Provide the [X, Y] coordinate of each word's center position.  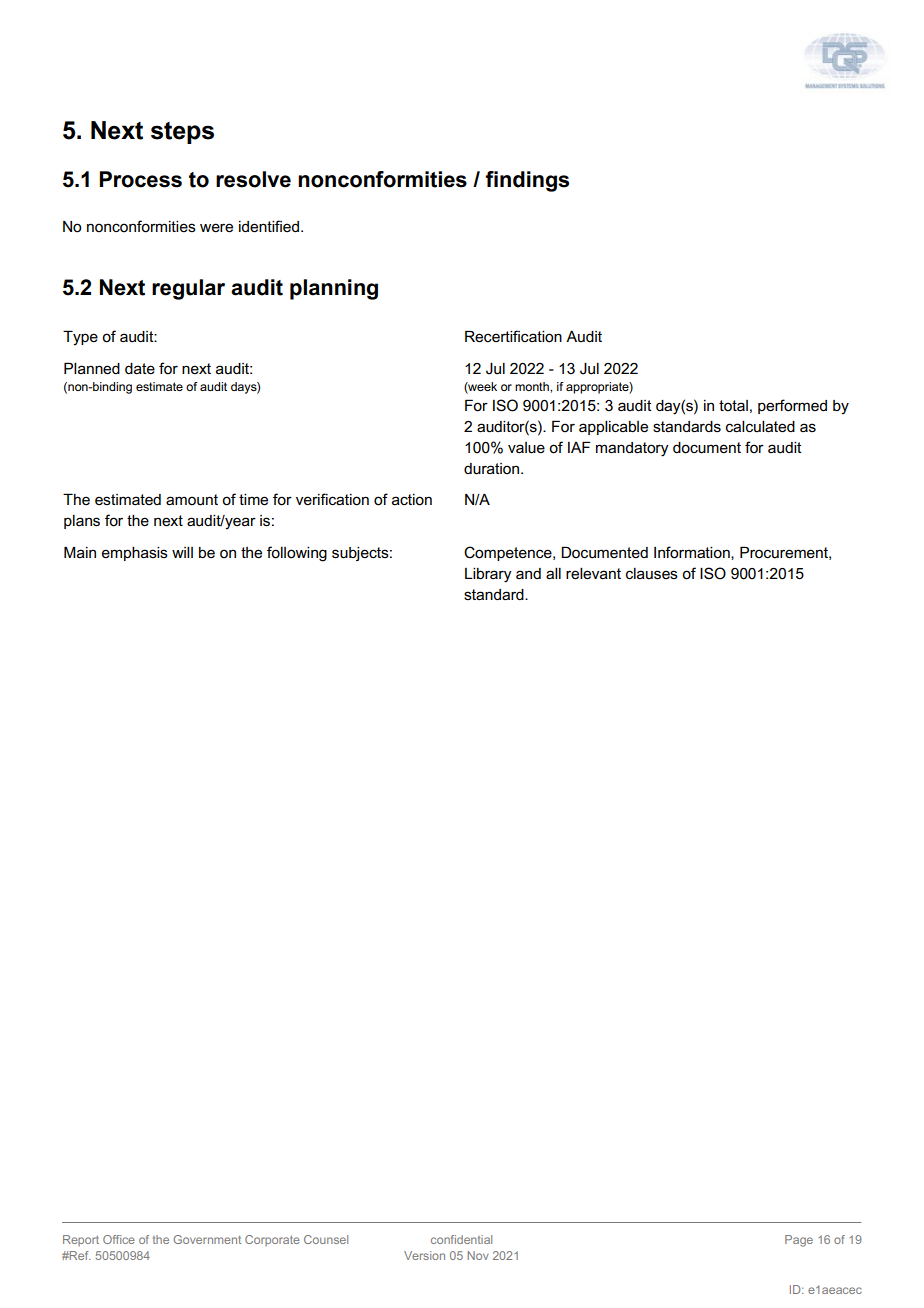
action [412, 500]
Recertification [513, 336]
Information [693, 553]
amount [192, 500]
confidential [461, 1239]
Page [799, 1241]
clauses [652, 574]
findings [527, 181]
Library [488, 575]
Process [140, 179]
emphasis [135, 554]
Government [207, 1239]
